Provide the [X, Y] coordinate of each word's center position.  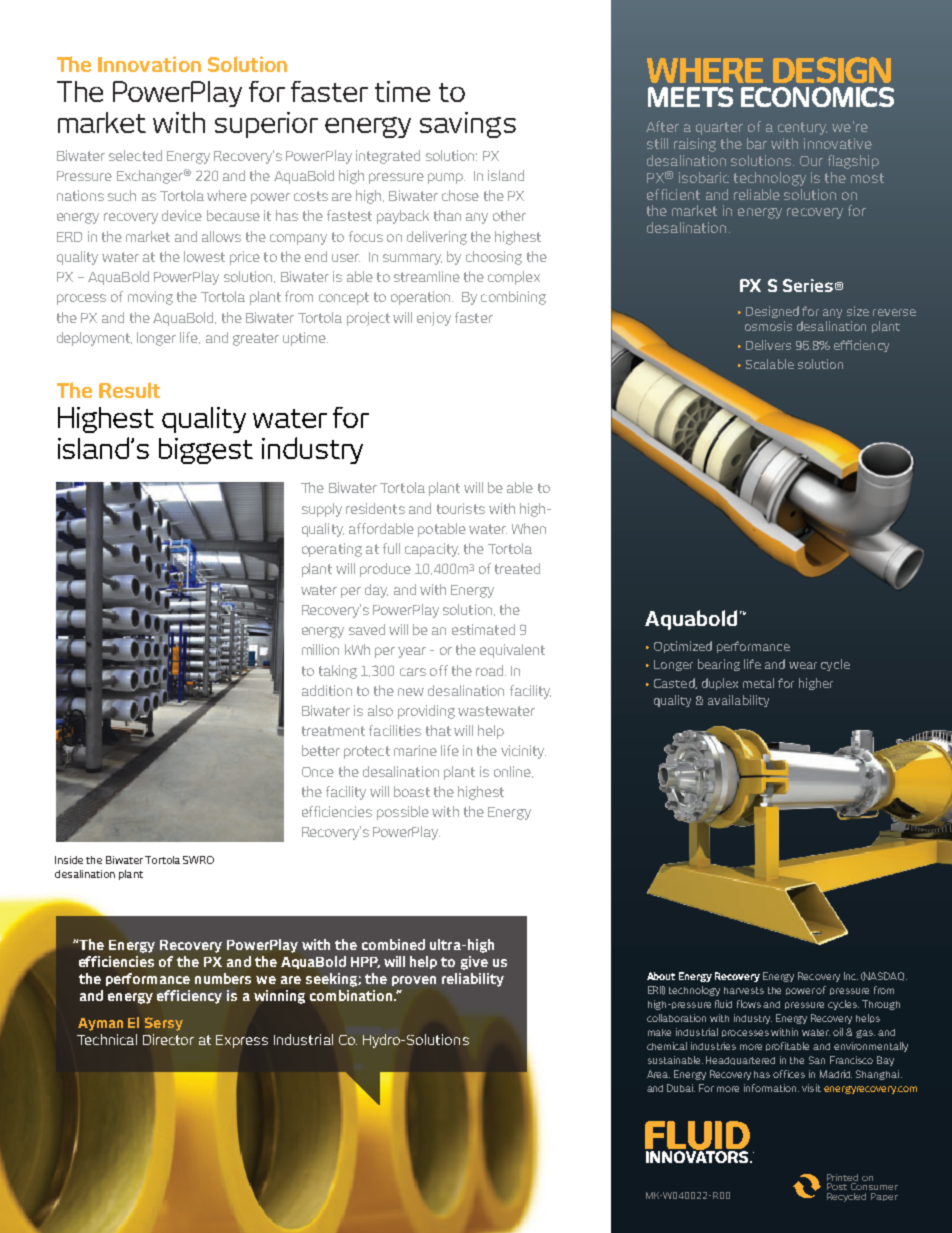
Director [168, 1039]
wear [803, 665]
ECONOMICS [817, 97]
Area [658, 1074]
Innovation [149, 64]
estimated [483, 629]
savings [468, 125]
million [320, 649]
